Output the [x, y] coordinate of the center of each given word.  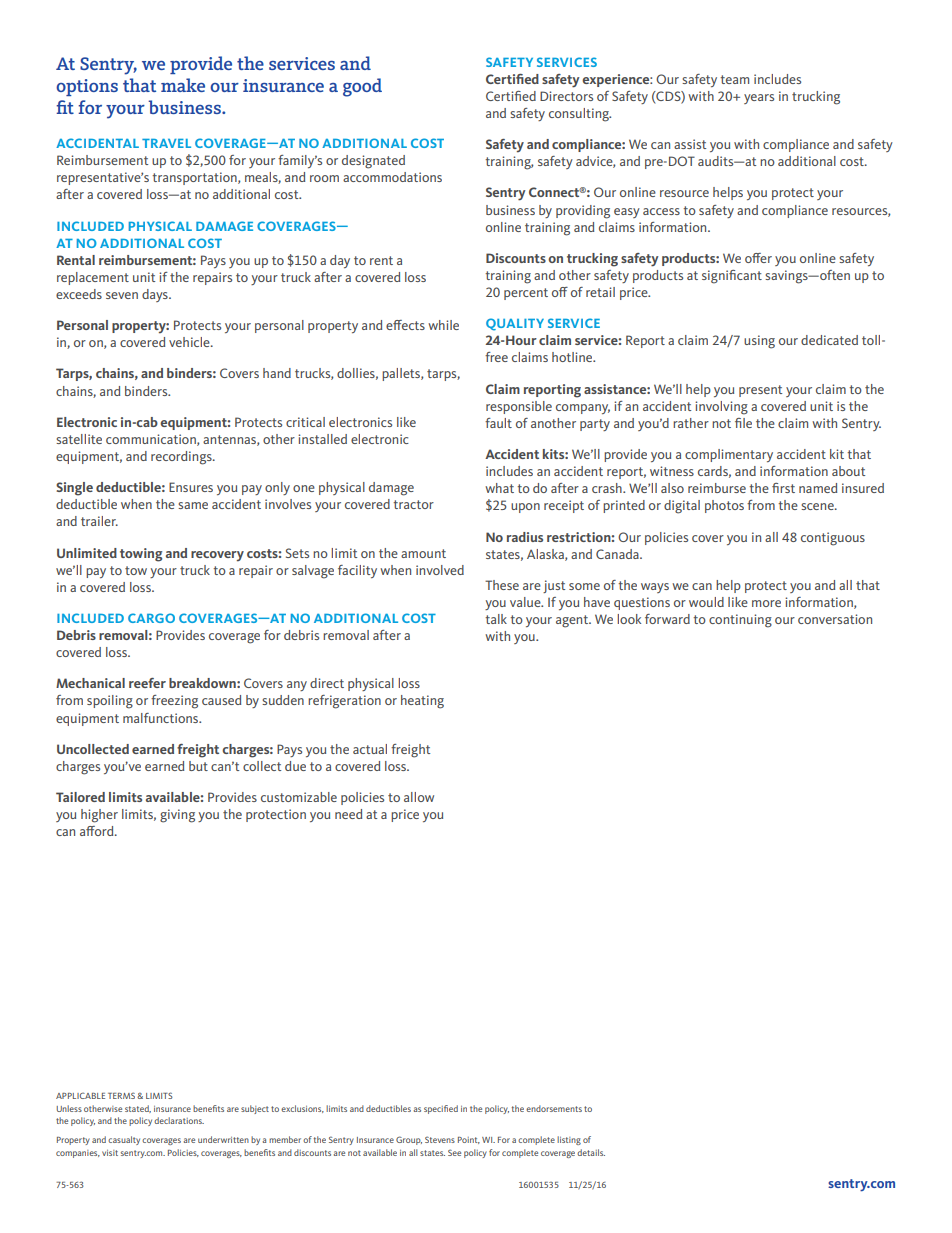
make [183, 85]
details [591, 1152]
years [759, 99]
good [362, 87]
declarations [179, 1120]
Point [469, 1140]
